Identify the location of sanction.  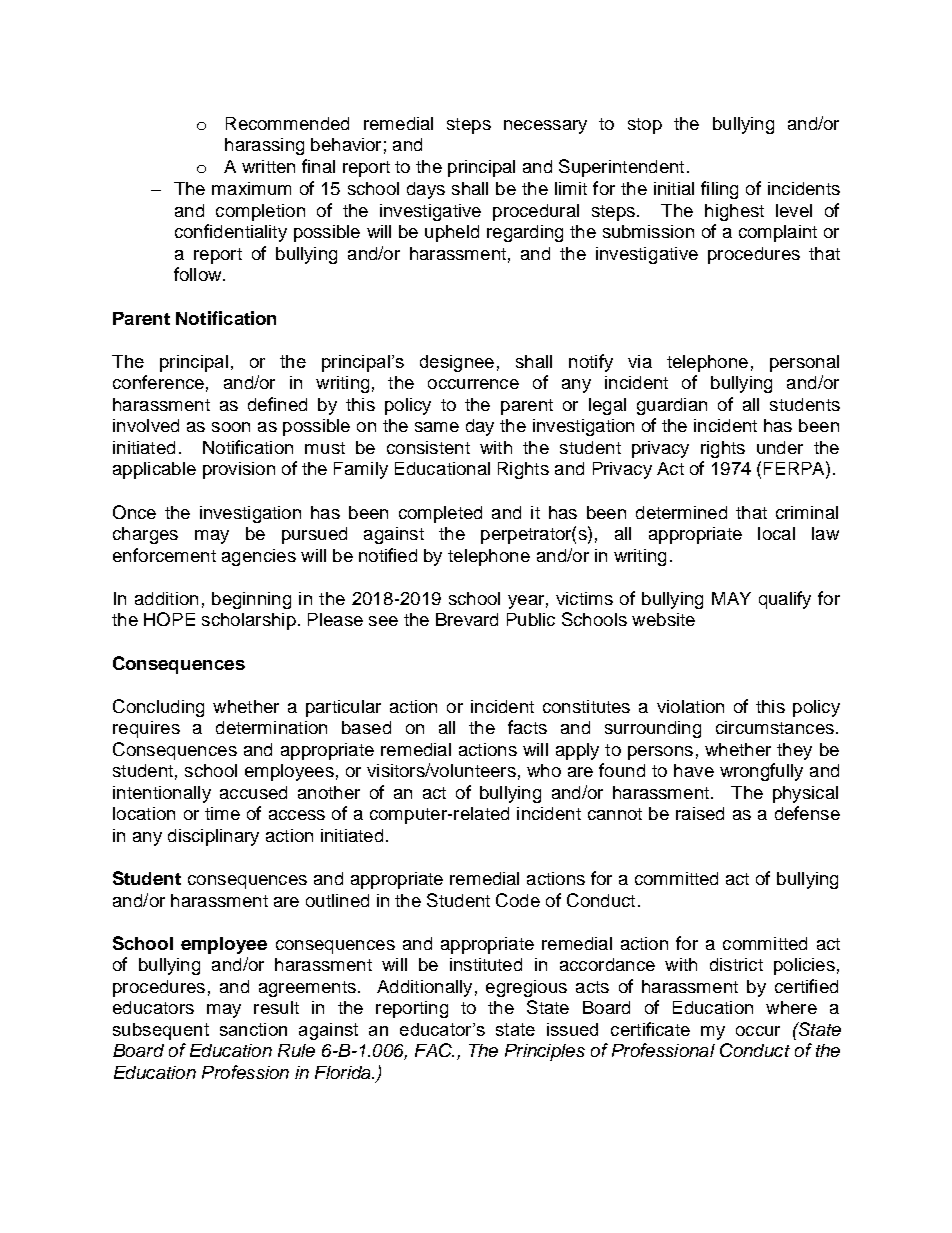
(253, 1029).
